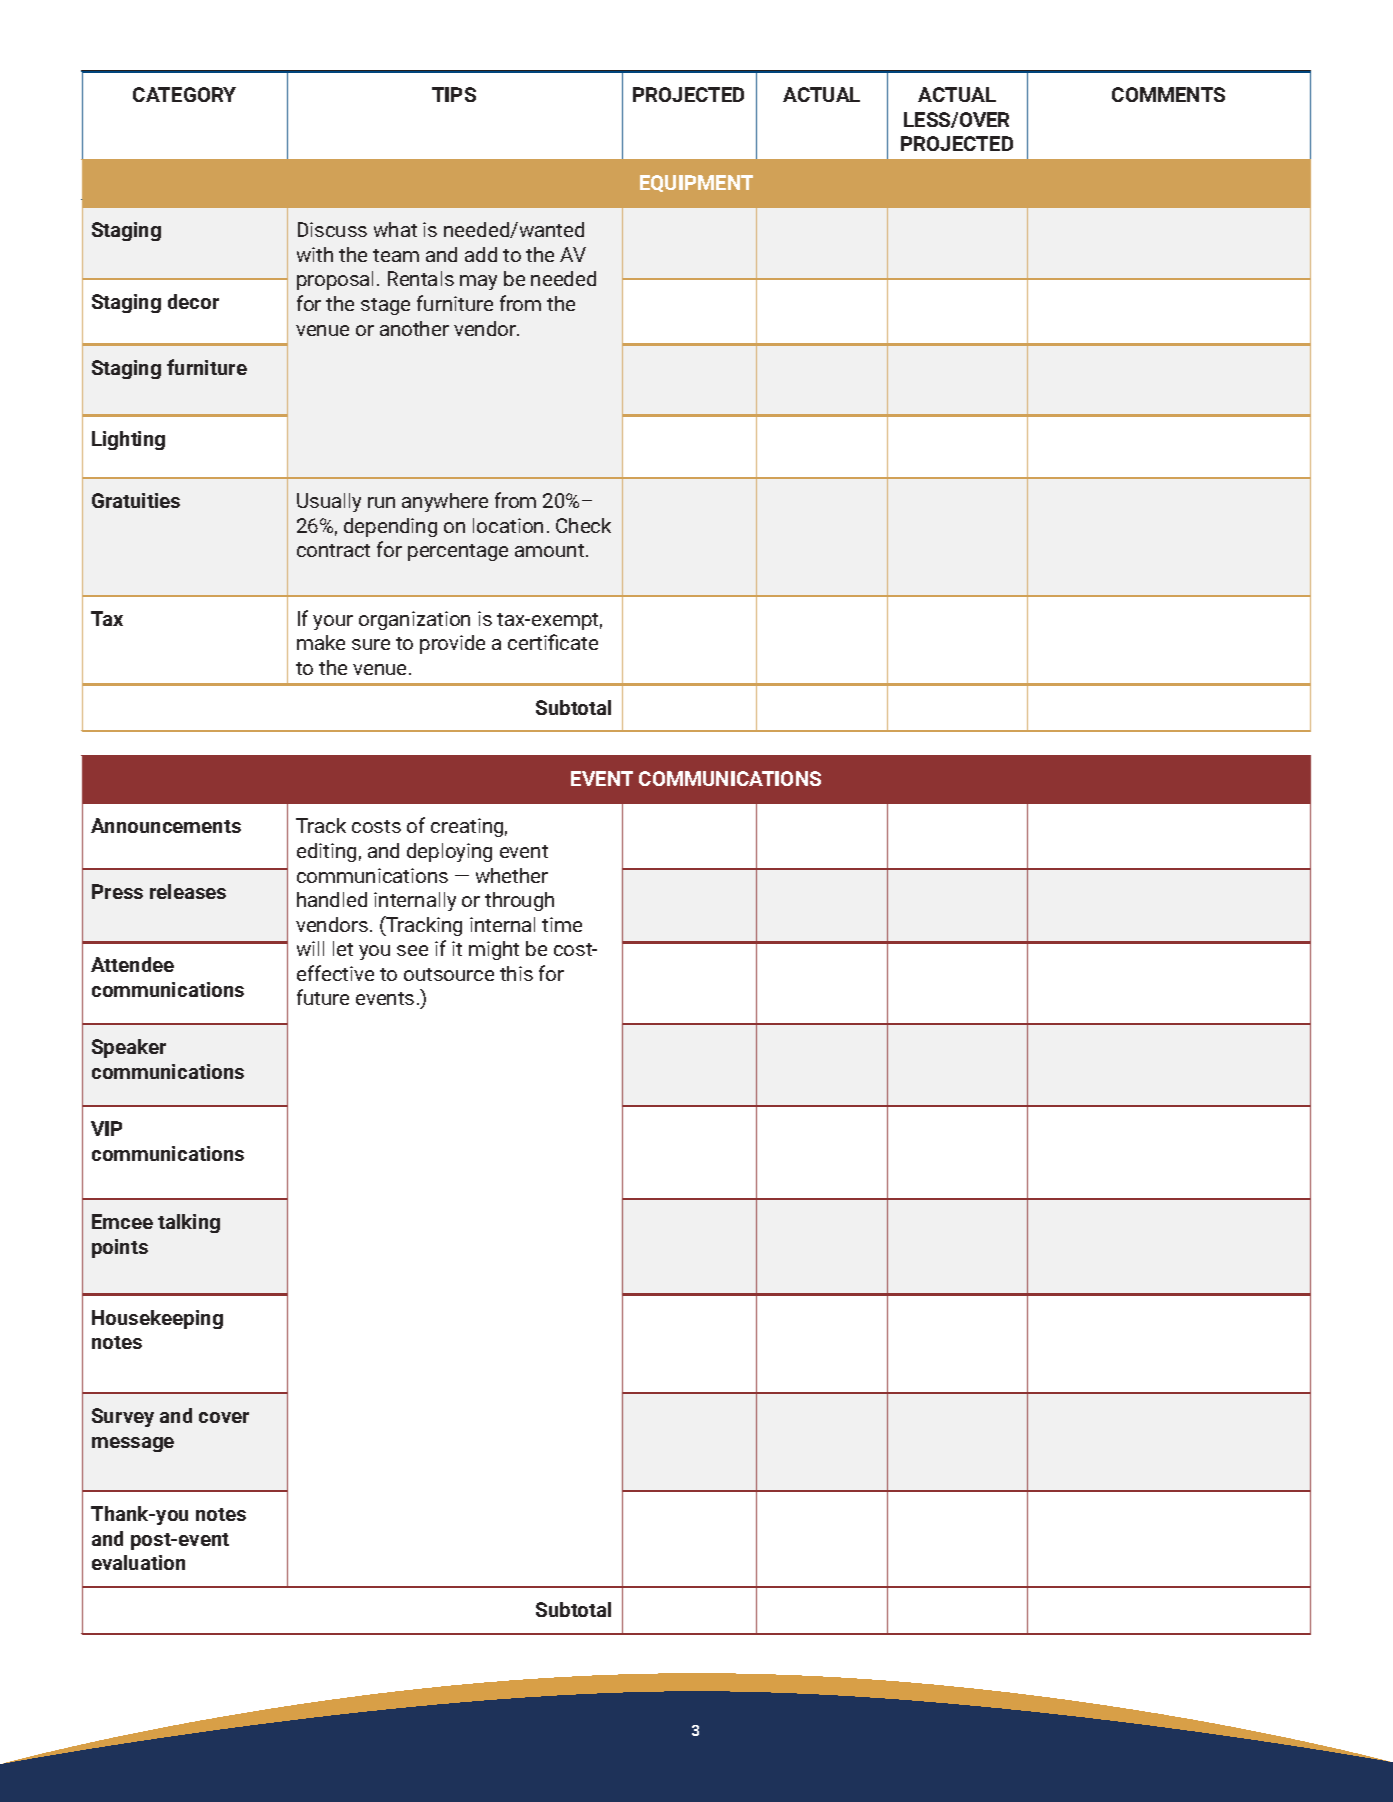 The height and width of the image is (1802, 1393). Describe the element at coordinates (189, 1223) in the image. I see `talking` at that location.
